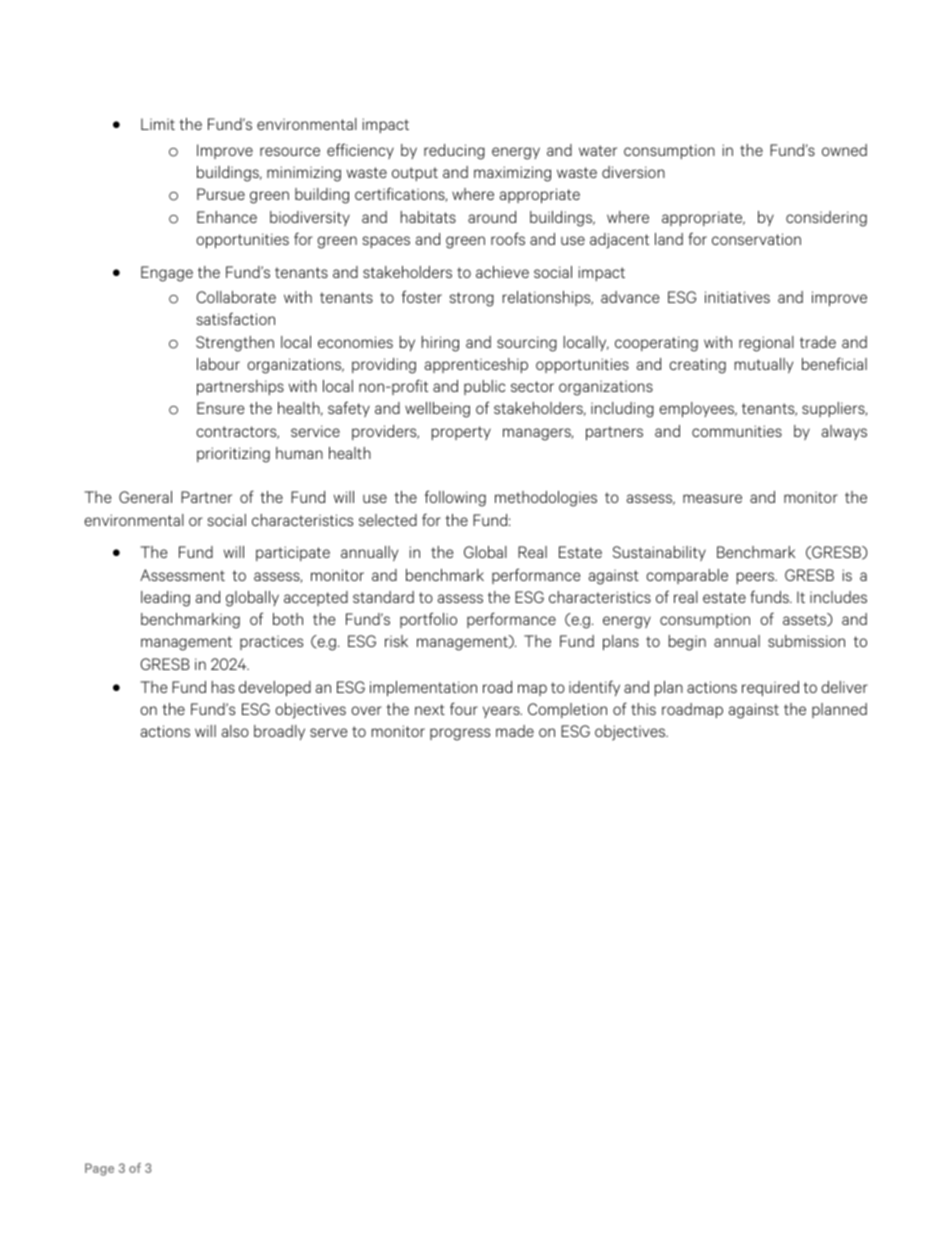 The height and width of the screenshot is (1233, 952). Describe the element at coordinates (643, 709) in the screenshot. I see `this` at that location.
